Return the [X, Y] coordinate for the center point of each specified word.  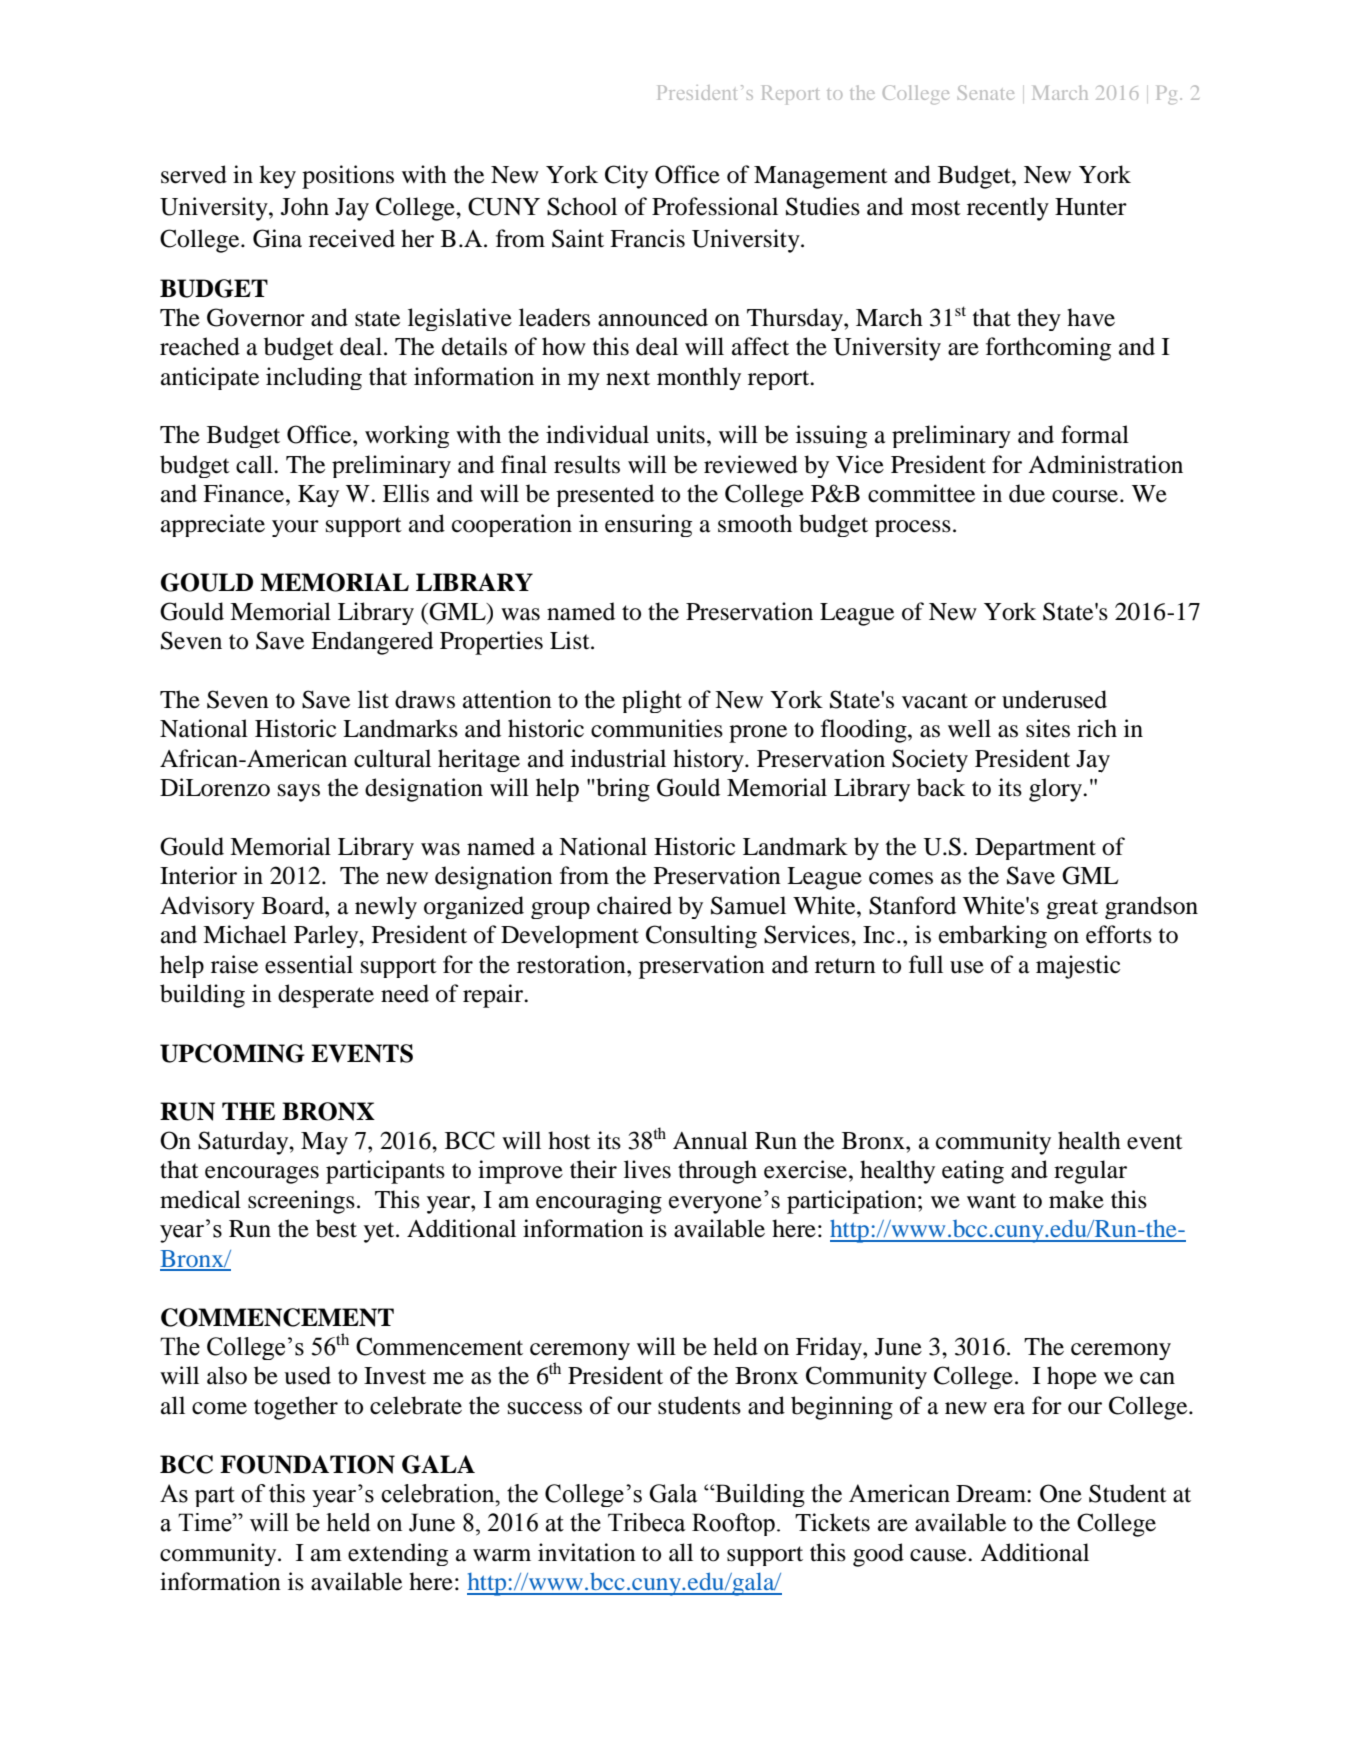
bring [622, 790]
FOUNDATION [307, 1464]
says [299, 793]
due [1027, 493]
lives [647, 1169]
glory [1056, 790]
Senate [986, 92]
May [324, 1143]
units [680, 434]
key [277, 177]
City [626, 177]
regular [1090, 1172]
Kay [318, 496]
